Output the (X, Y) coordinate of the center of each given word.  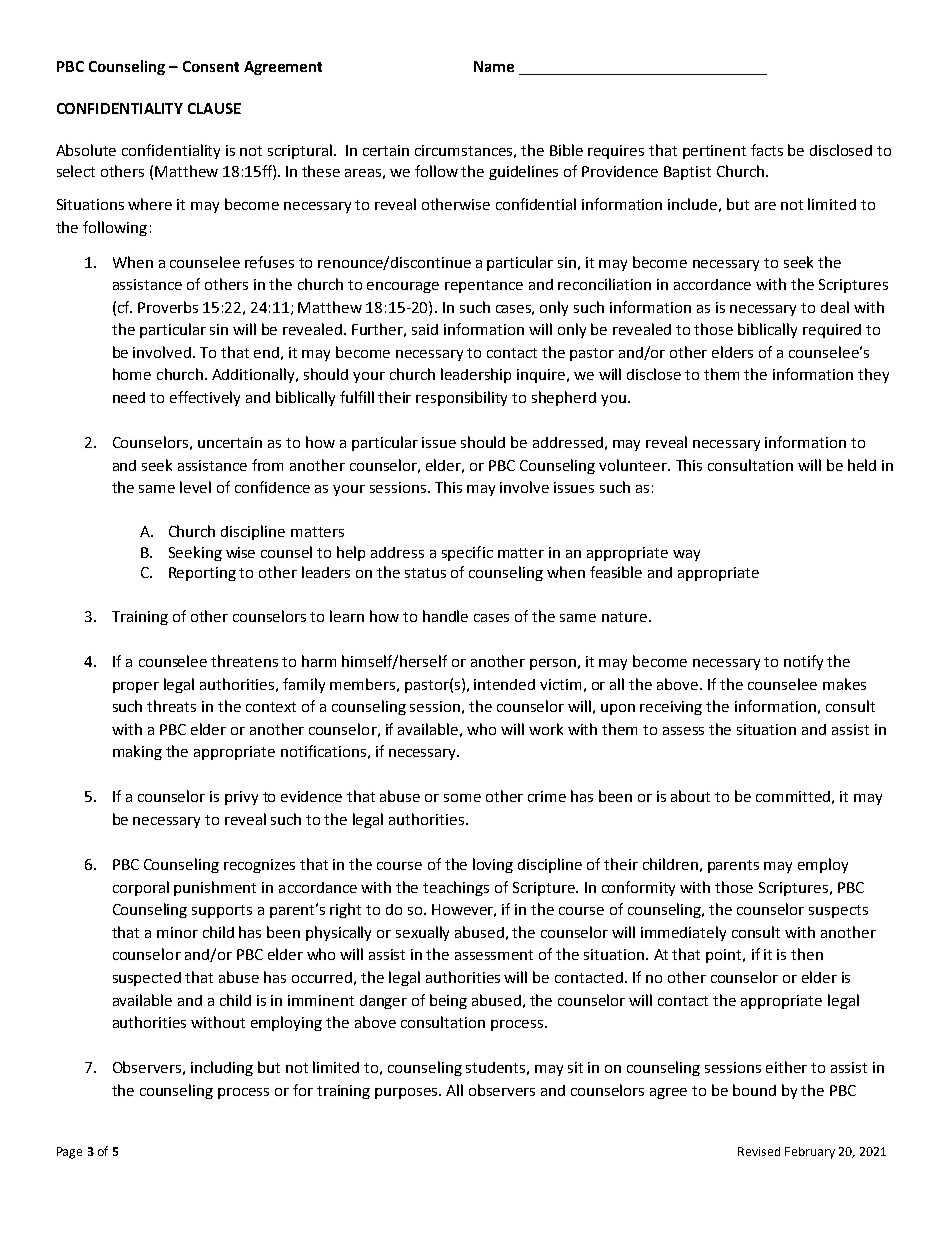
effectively (205, 398)
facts (767, 150)
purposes (408, 1093)
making (137, 752)
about (690, 796)
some (462, 798)
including (222, 1068)
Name (494, 66)
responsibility (461, 398)
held (862, 465)
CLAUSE (214, 108)
